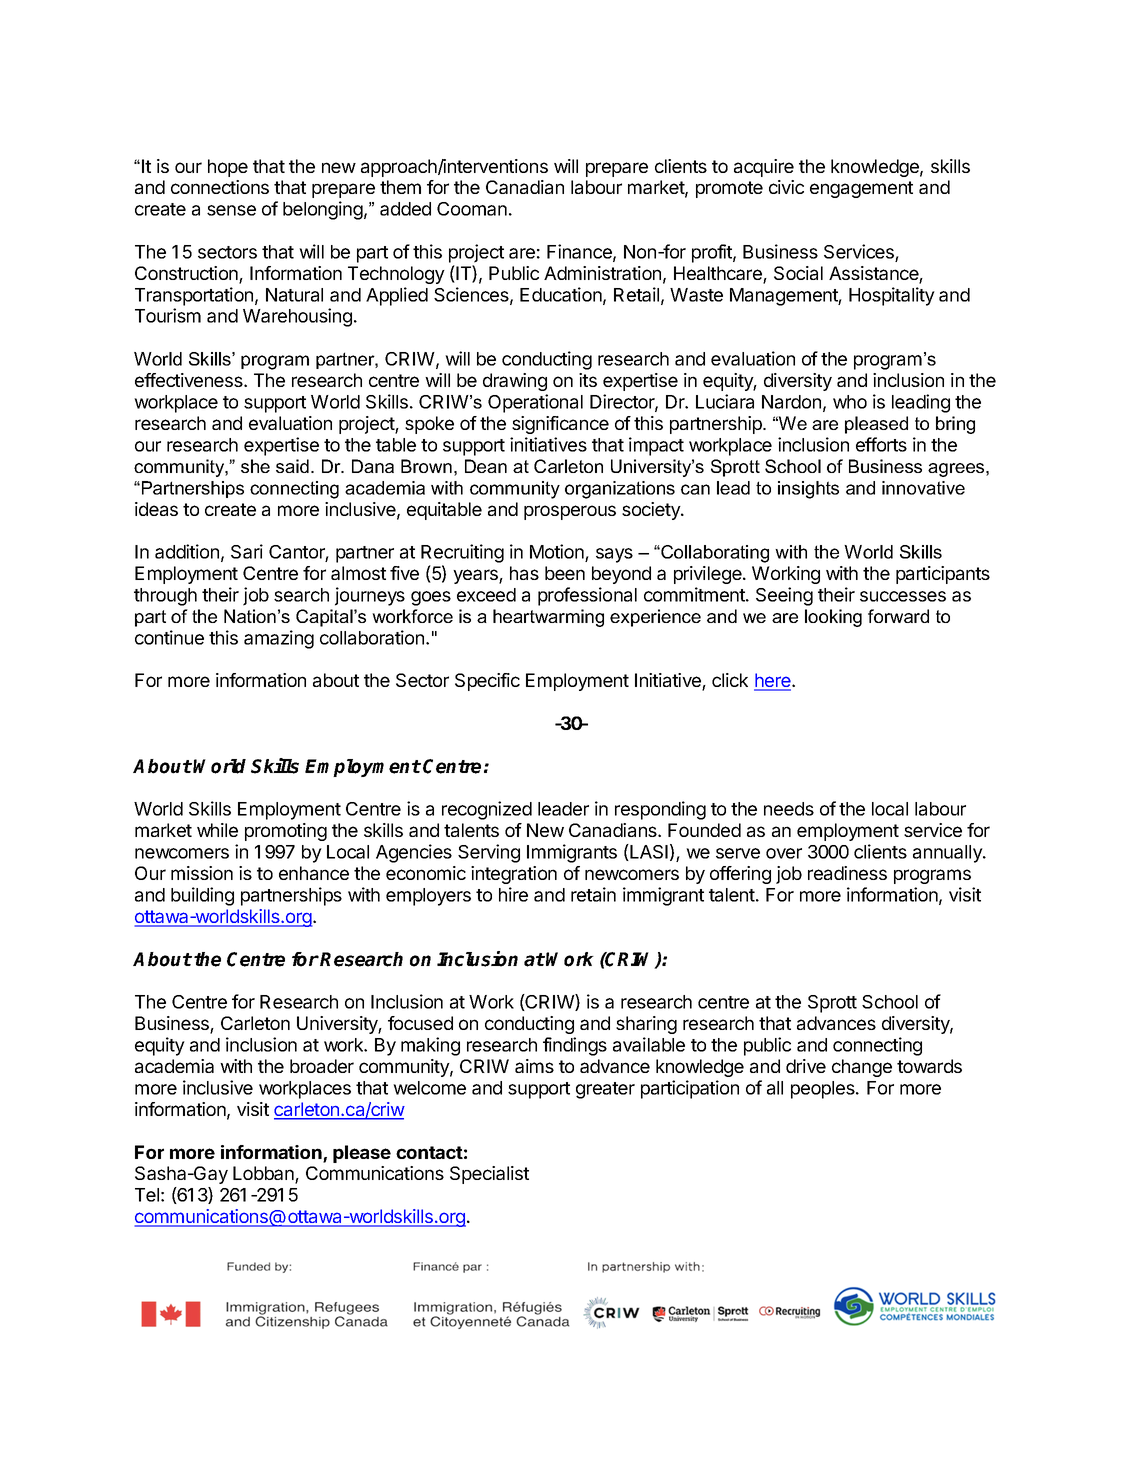 The height and width of the screenshot is (1476, 1141). I want to click on effectiveness, so click(190, 380).
